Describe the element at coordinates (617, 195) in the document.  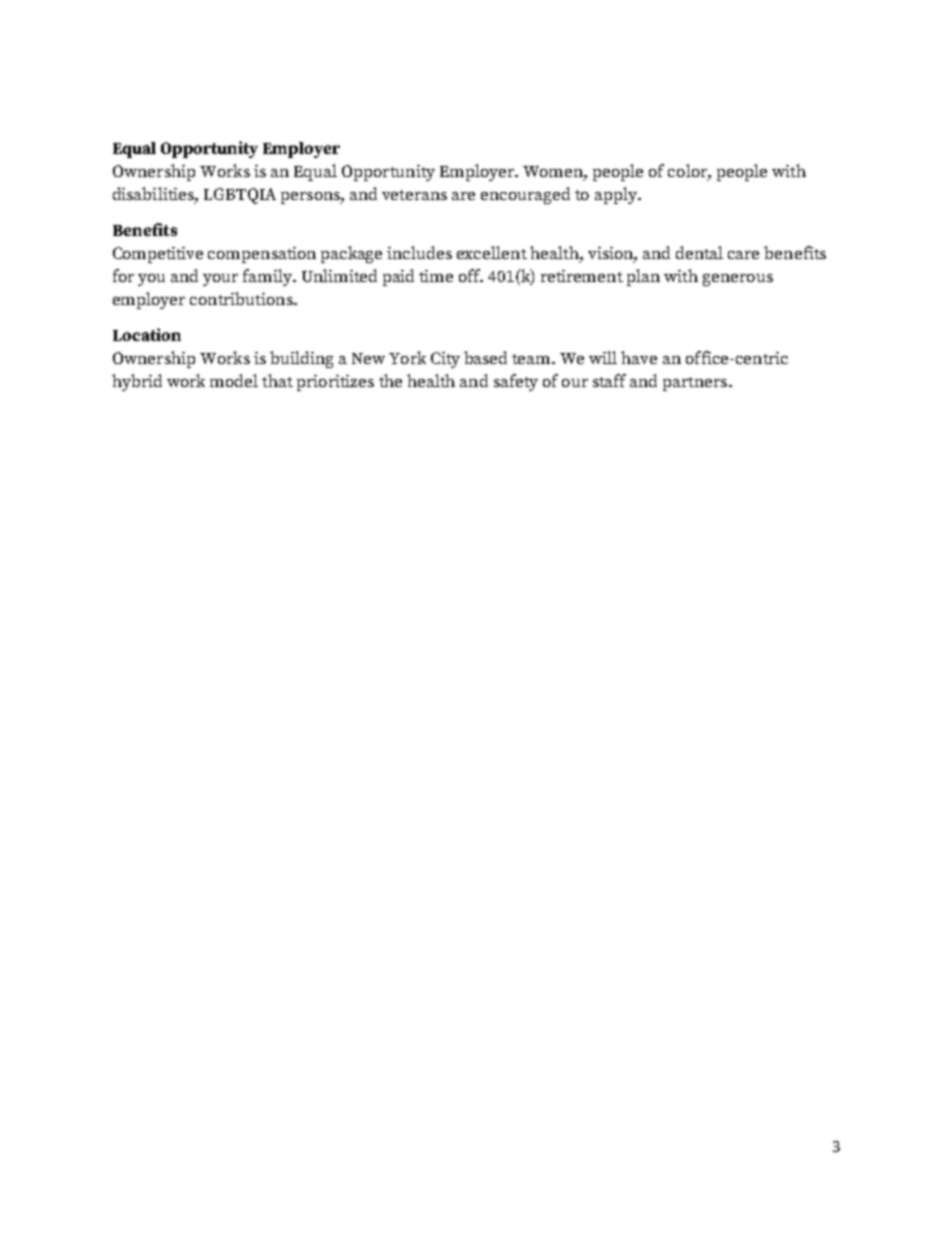
I see `apply` at that location.
